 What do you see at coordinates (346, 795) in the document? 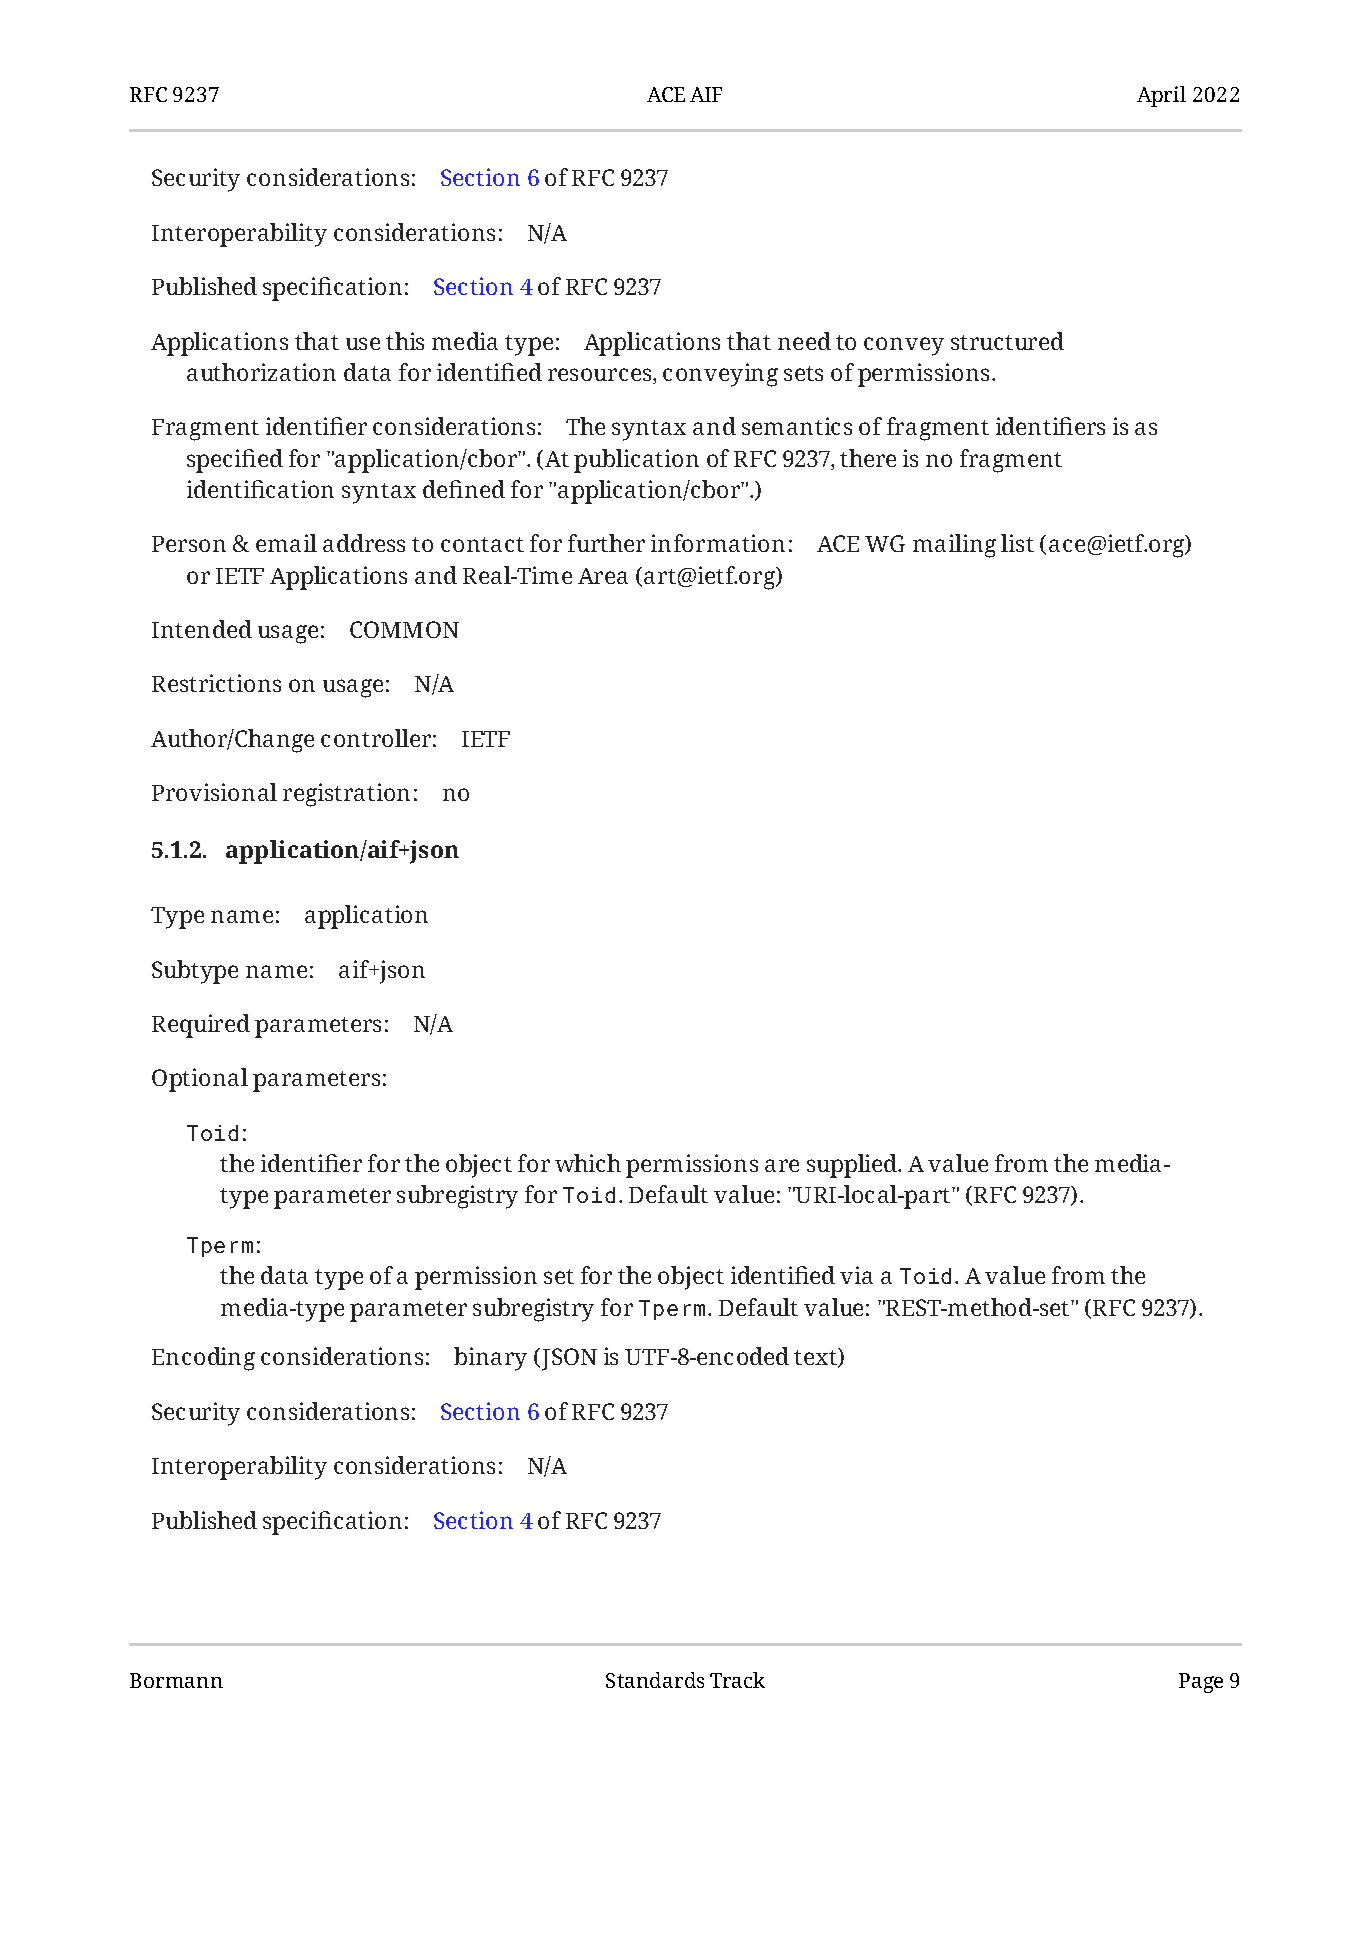
I see `registration` at bounding box center [346, 795].
